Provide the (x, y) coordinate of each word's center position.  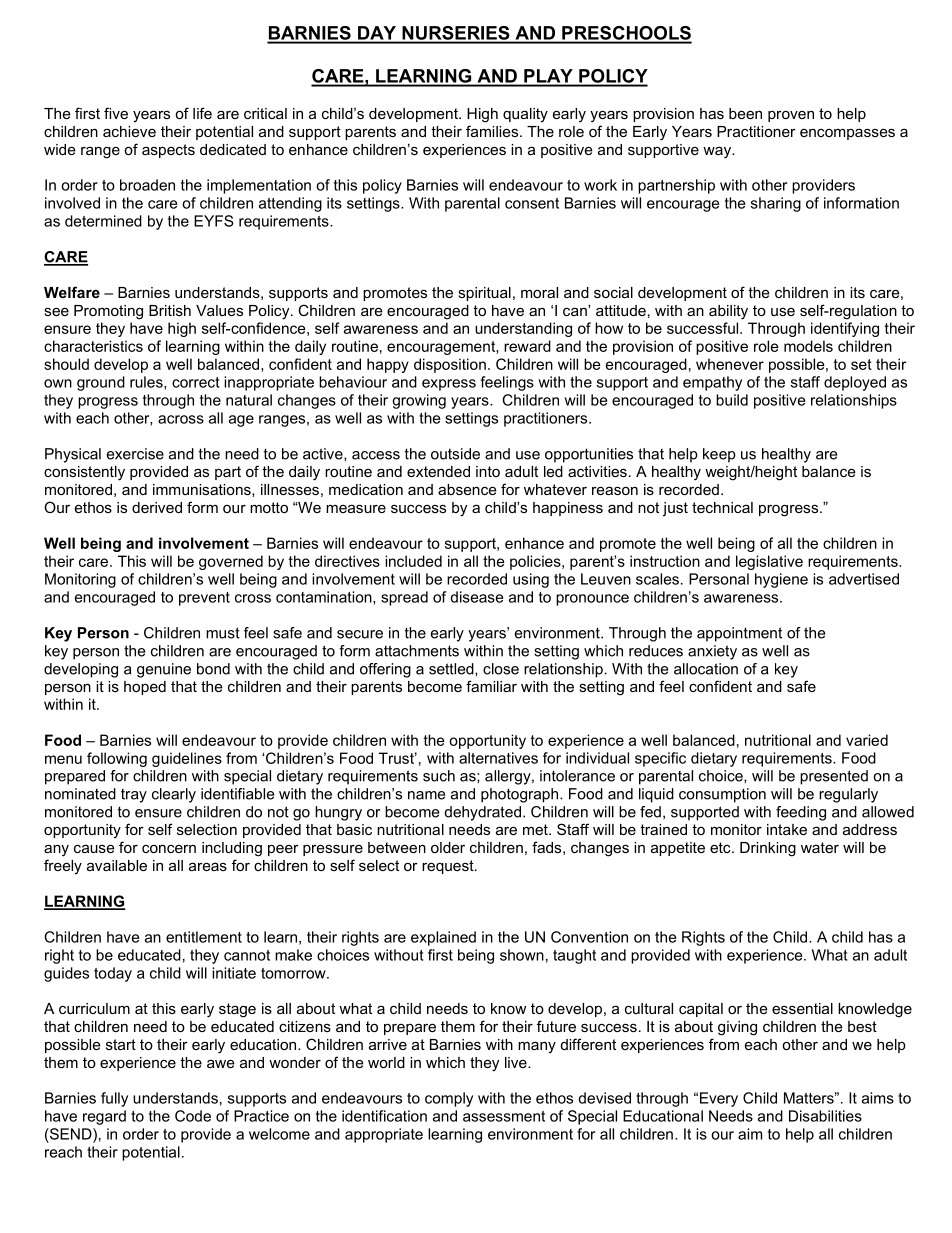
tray (134, 796)
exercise (135, 454)
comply (449, 1099)
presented (834, 777)
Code (193, 1116)
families (493, 131)
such (439, 776)
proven (791, 116)
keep (719, 455)
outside (455, 454)
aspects (168, 151)
